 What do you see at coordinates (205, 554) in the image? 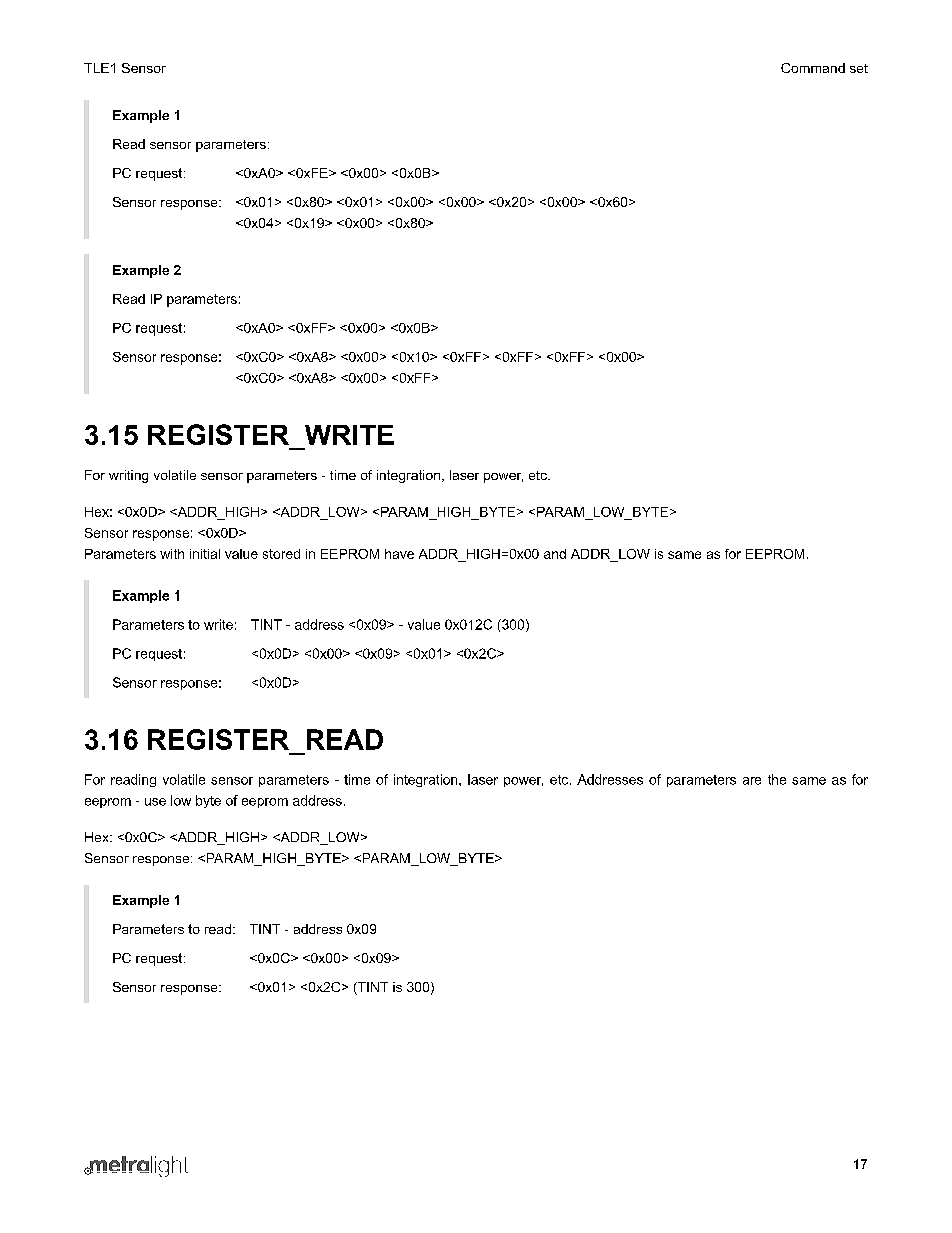
I see `initial` at bounding box center [205, 554].
